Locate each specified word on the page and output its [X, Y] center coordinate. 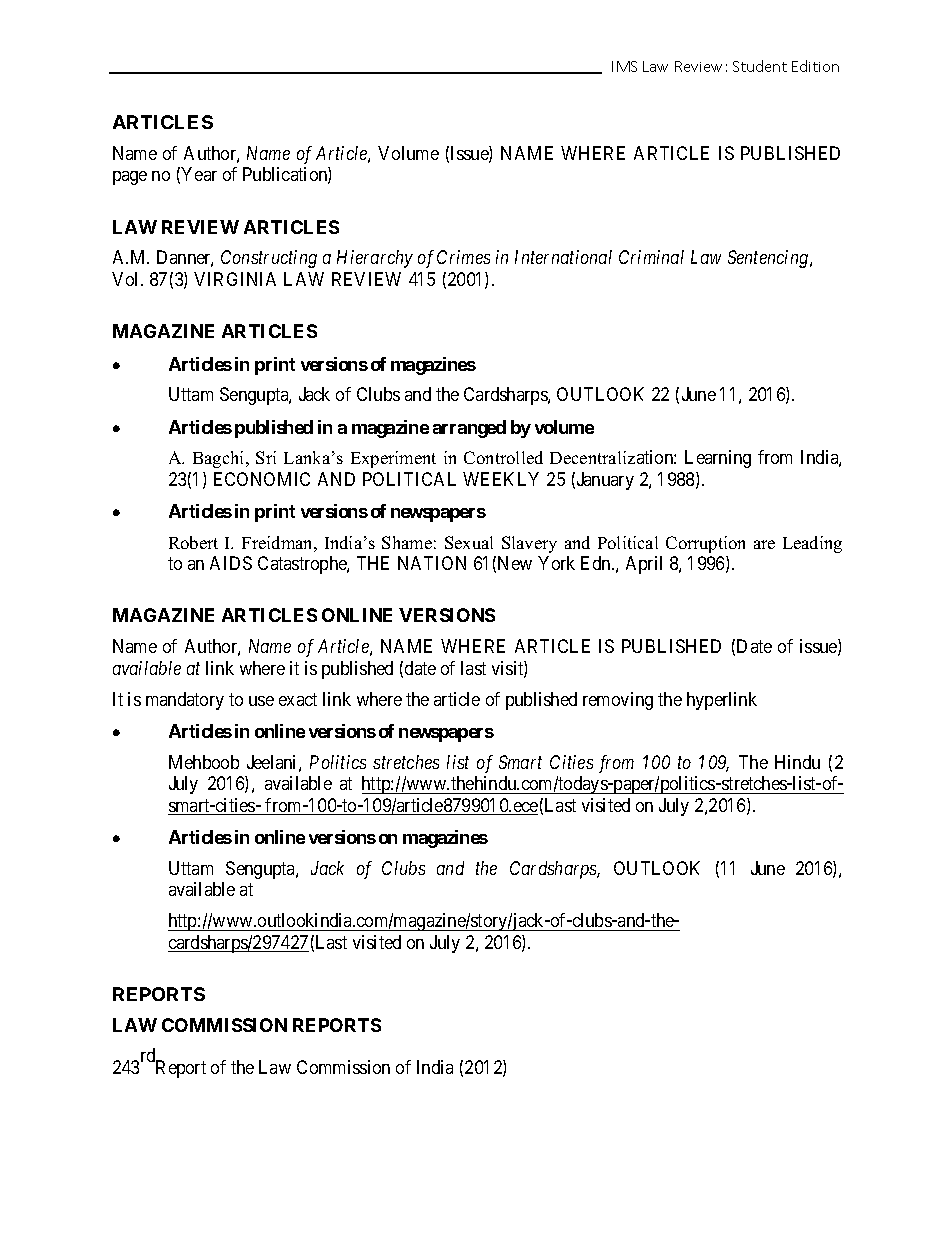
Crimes [463, 257]
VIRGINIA [235, 279]
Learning [718, 459]
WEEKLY [501, 479]
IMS [624, 66]
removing [618, 701]
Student [760, 66]
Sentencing [769, 259]
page [130, 178]
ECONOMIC [262, 479]
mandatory [185, 701]
